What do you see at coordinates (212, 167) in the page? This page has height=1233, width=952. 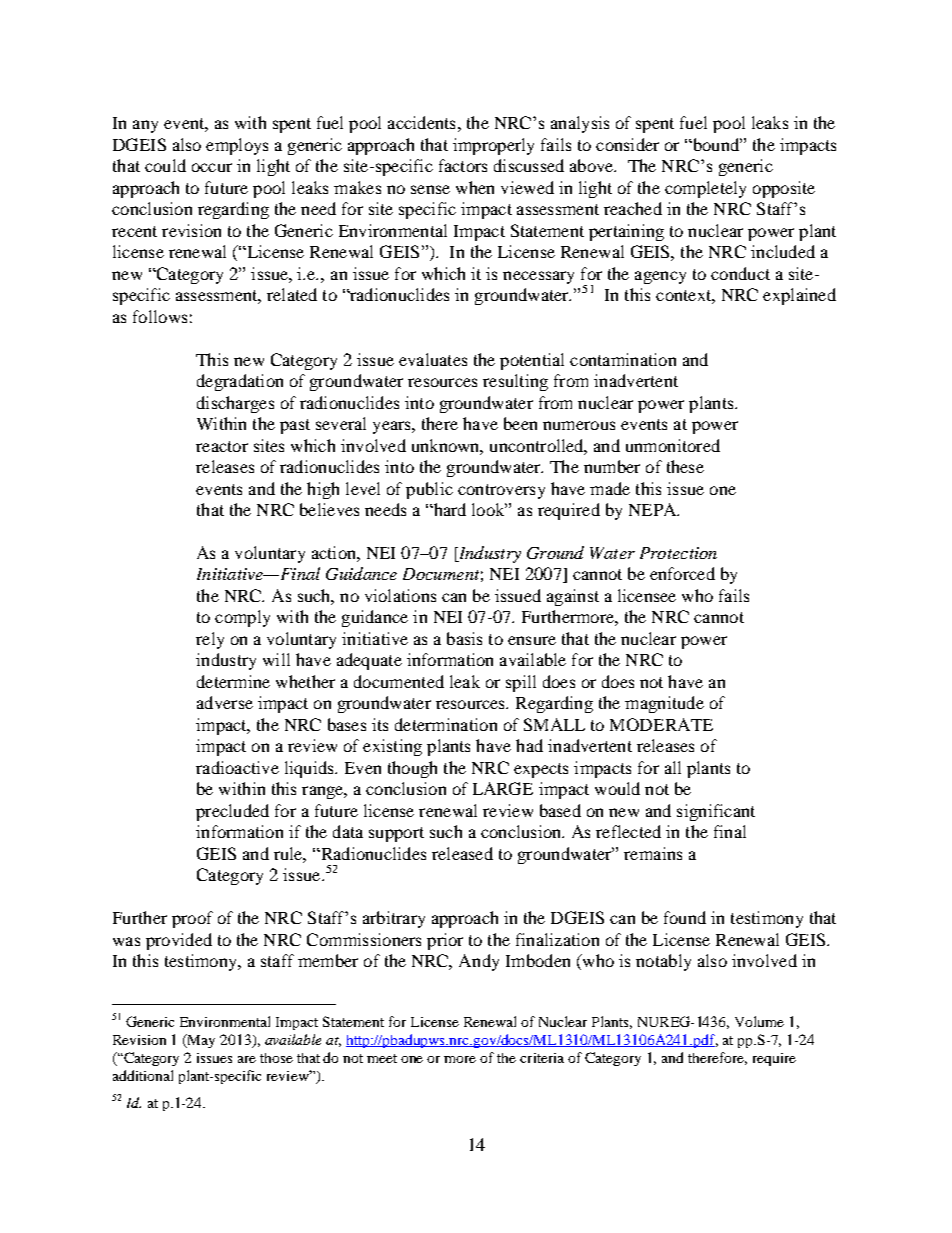 I see `occur` at bounding box center [212, 167].
